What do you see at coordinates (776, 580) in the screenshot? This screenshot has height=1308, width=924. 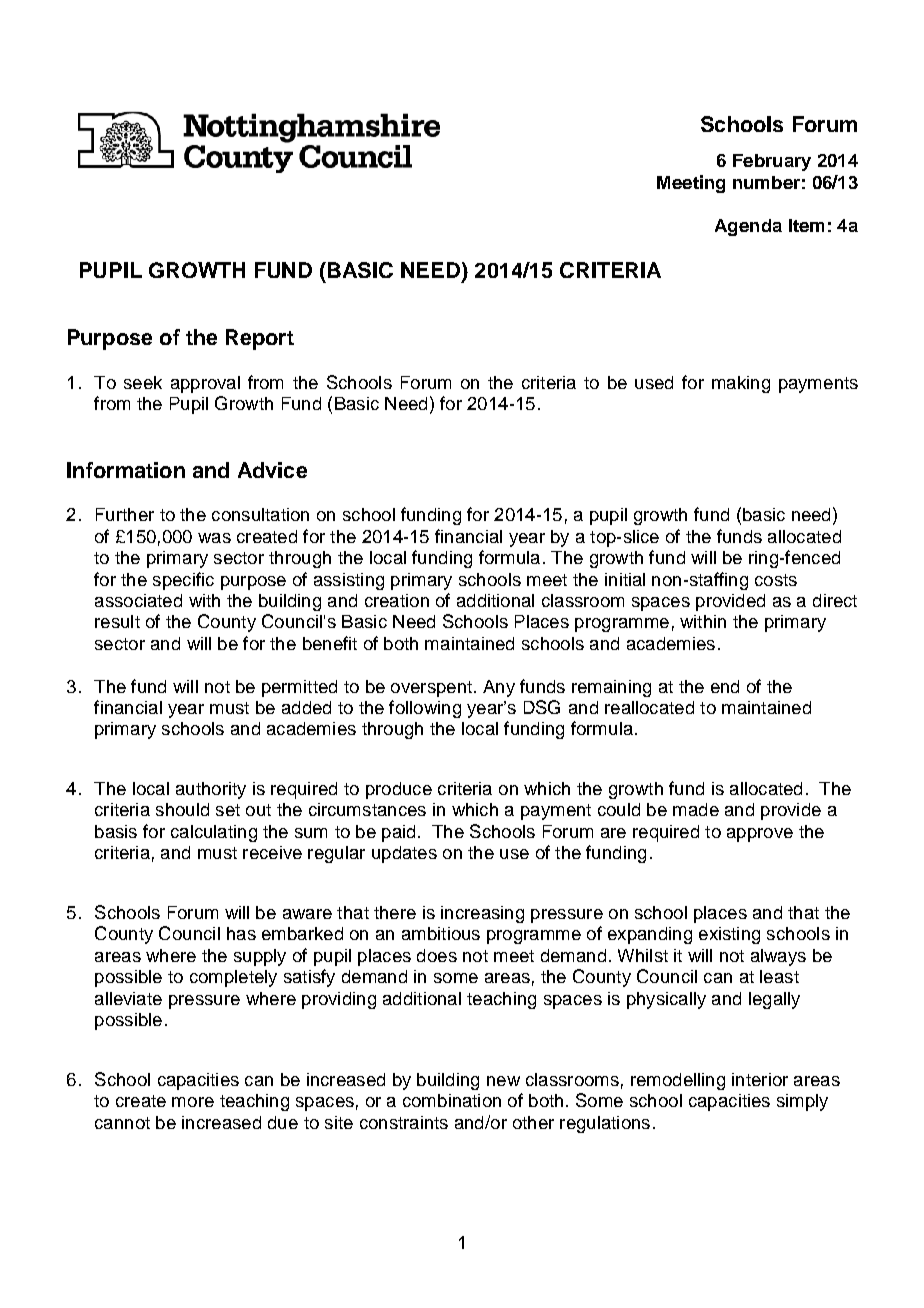 I see `costs` at bounding box center [776, 580].
